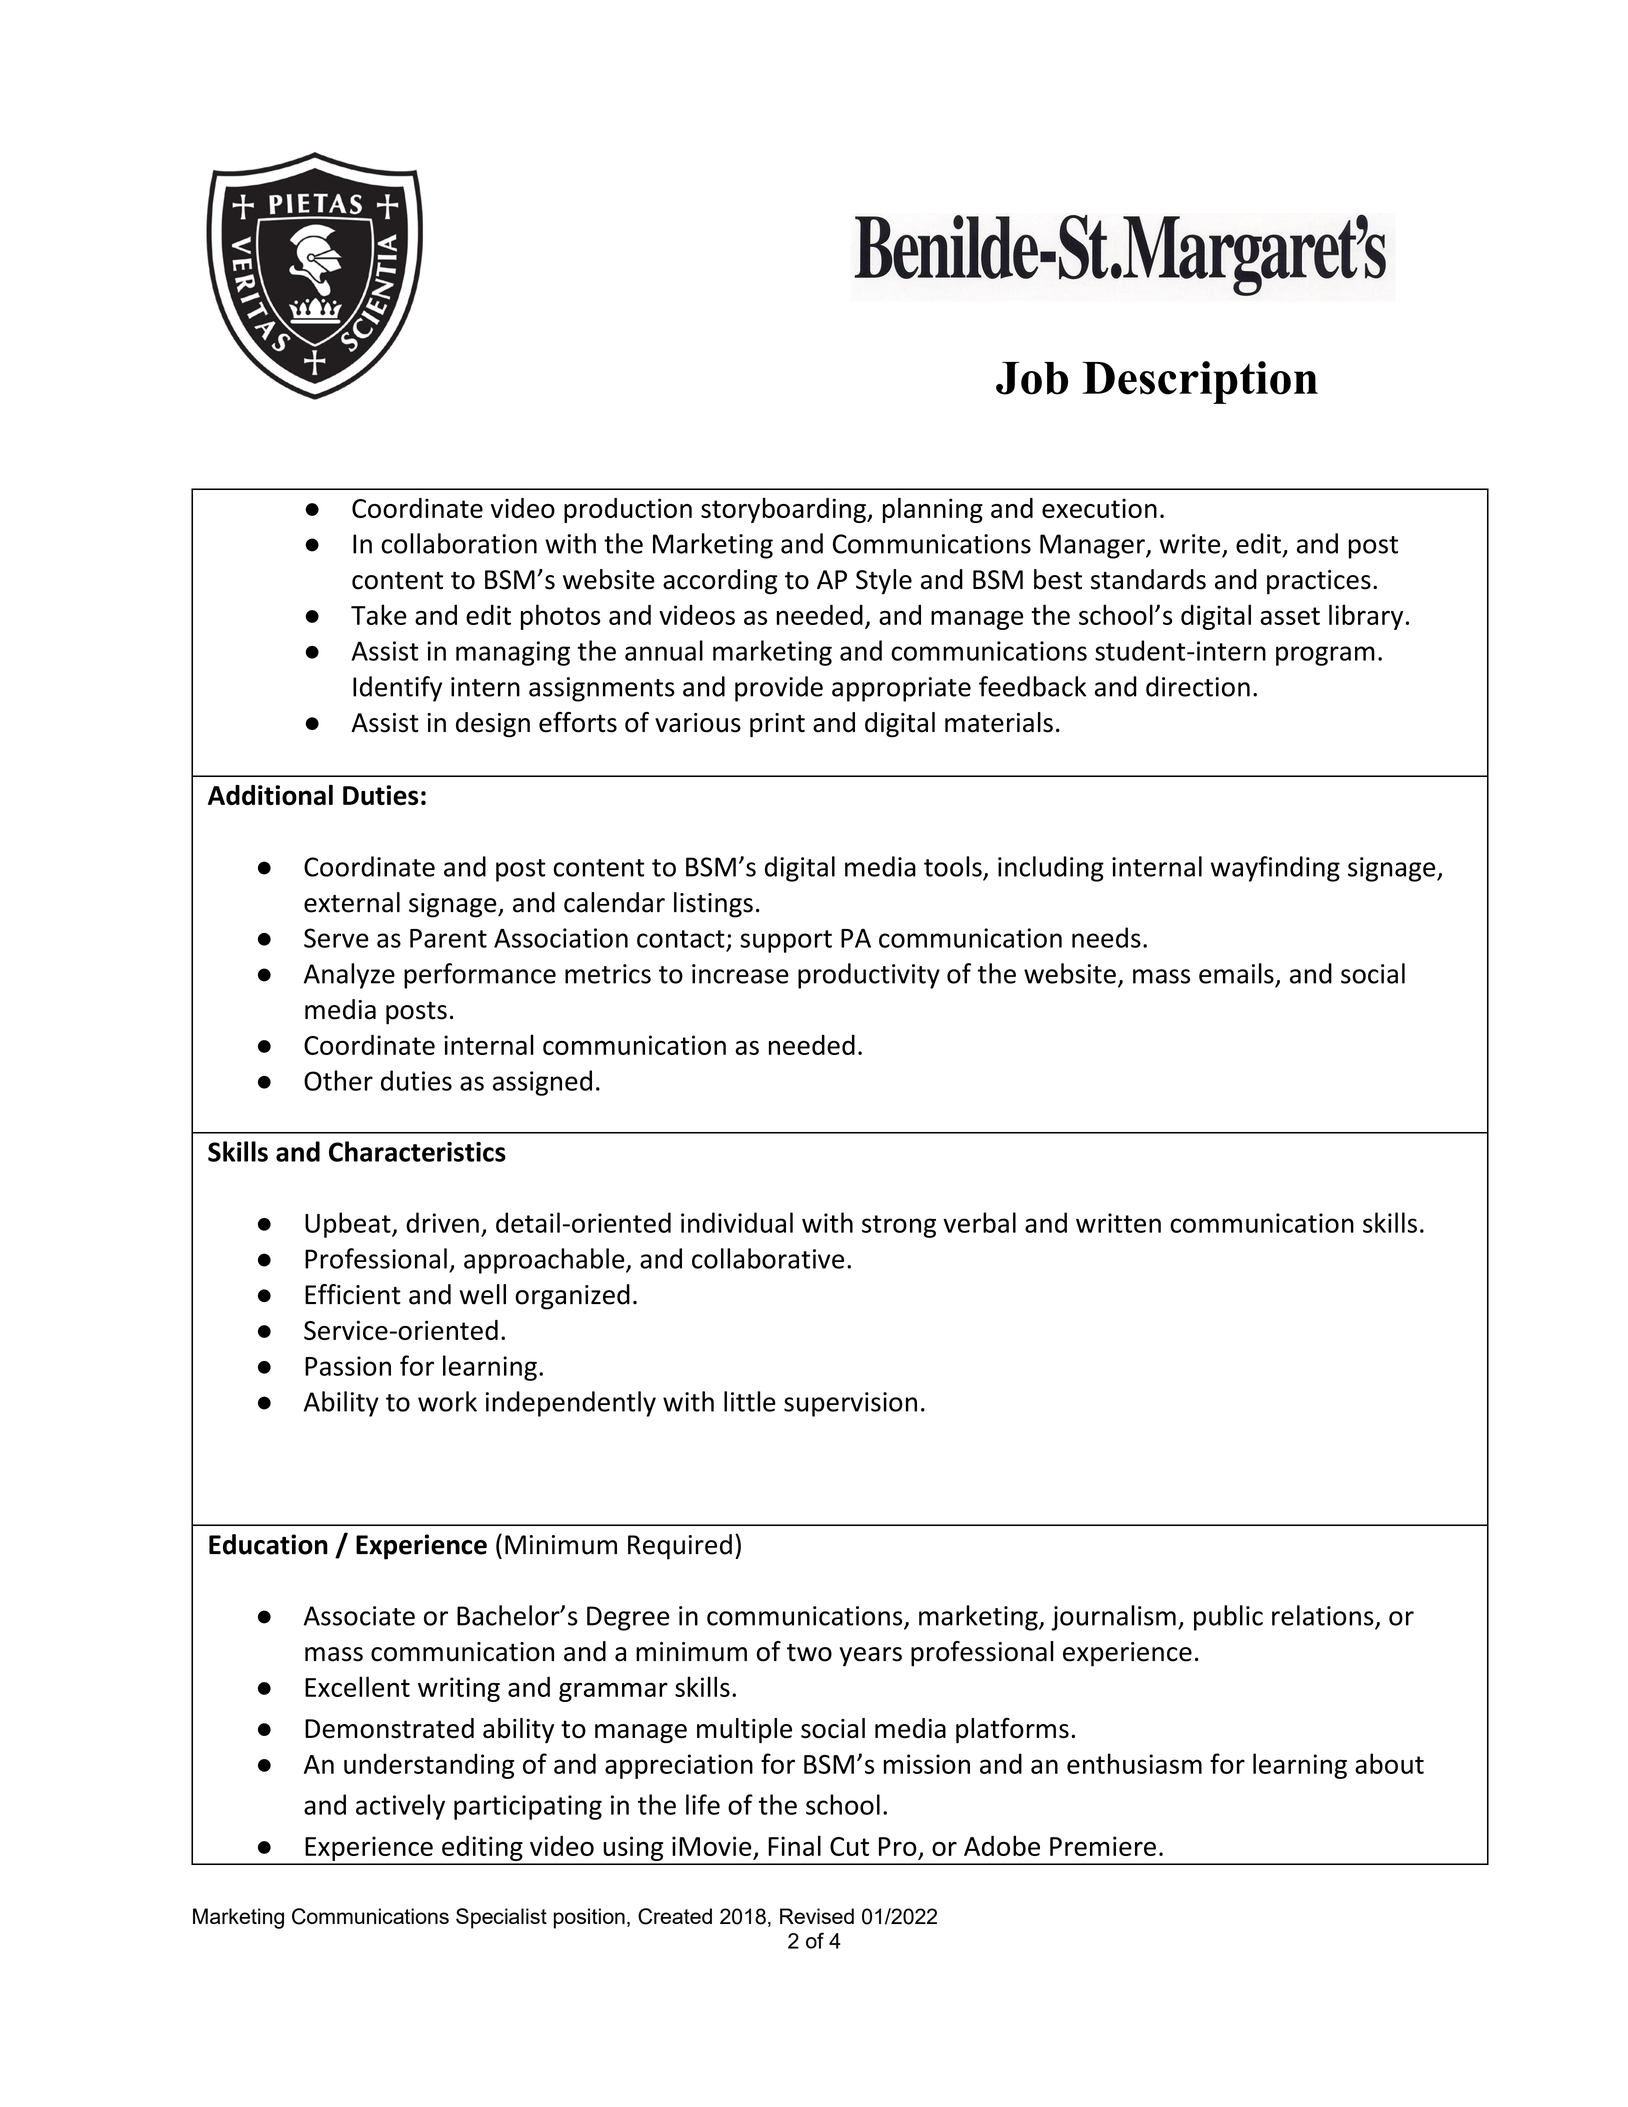  Describe the element at coordinates (268, 1544) in the image. I see `Education` at that location.
